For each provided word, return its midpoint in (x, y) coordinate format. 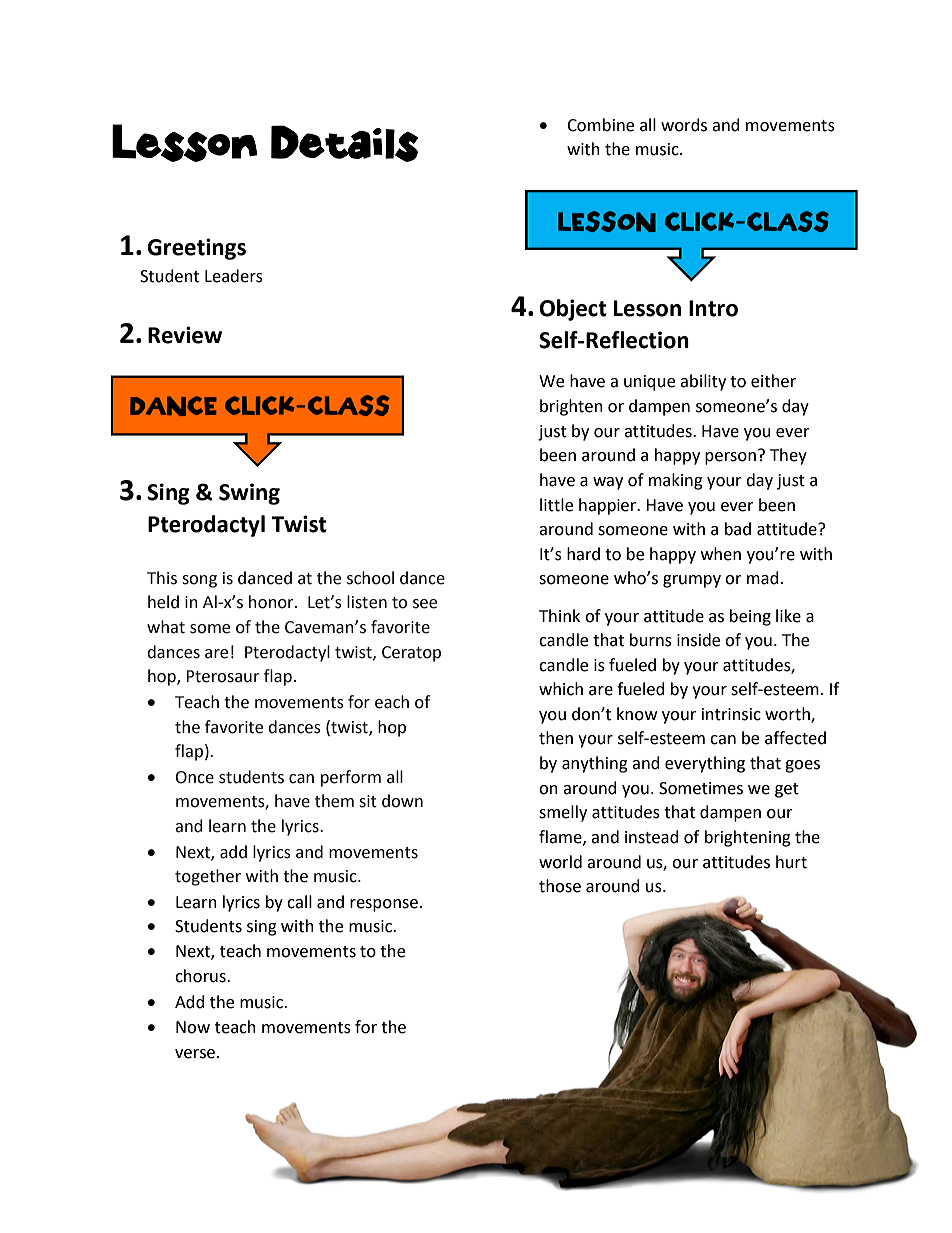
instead (652, 837)
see (425, 604)
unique (649, 383)
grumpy (692, 581)
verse (196, 1054)
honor (272, 602)
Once (195, 777)
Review (185, 335)
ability (703, 382)
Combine (600, 125)
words (684, 125)
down (402, 801)
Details (344, 143)
